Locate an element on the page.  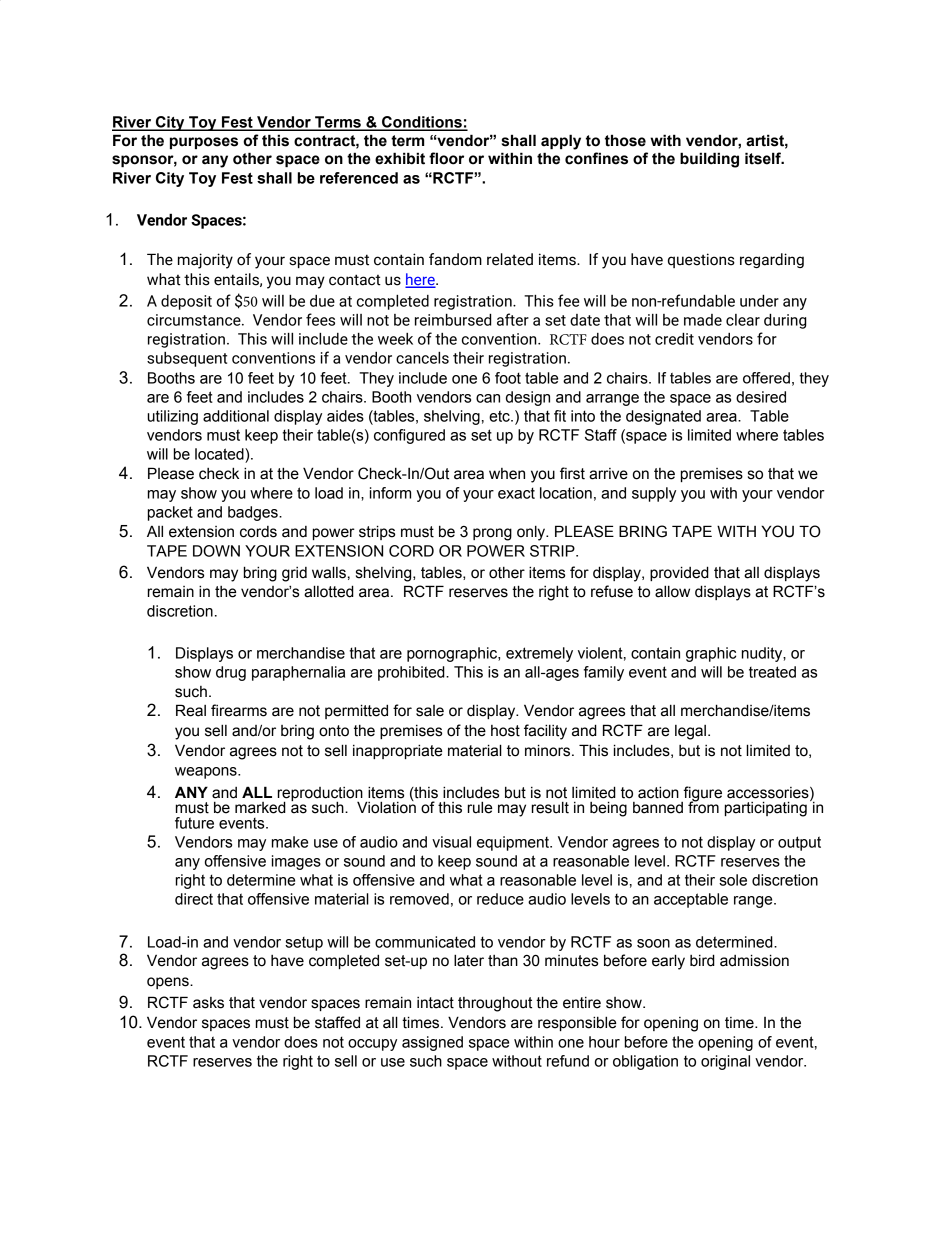
prong is located at coordinates (492, 534).
